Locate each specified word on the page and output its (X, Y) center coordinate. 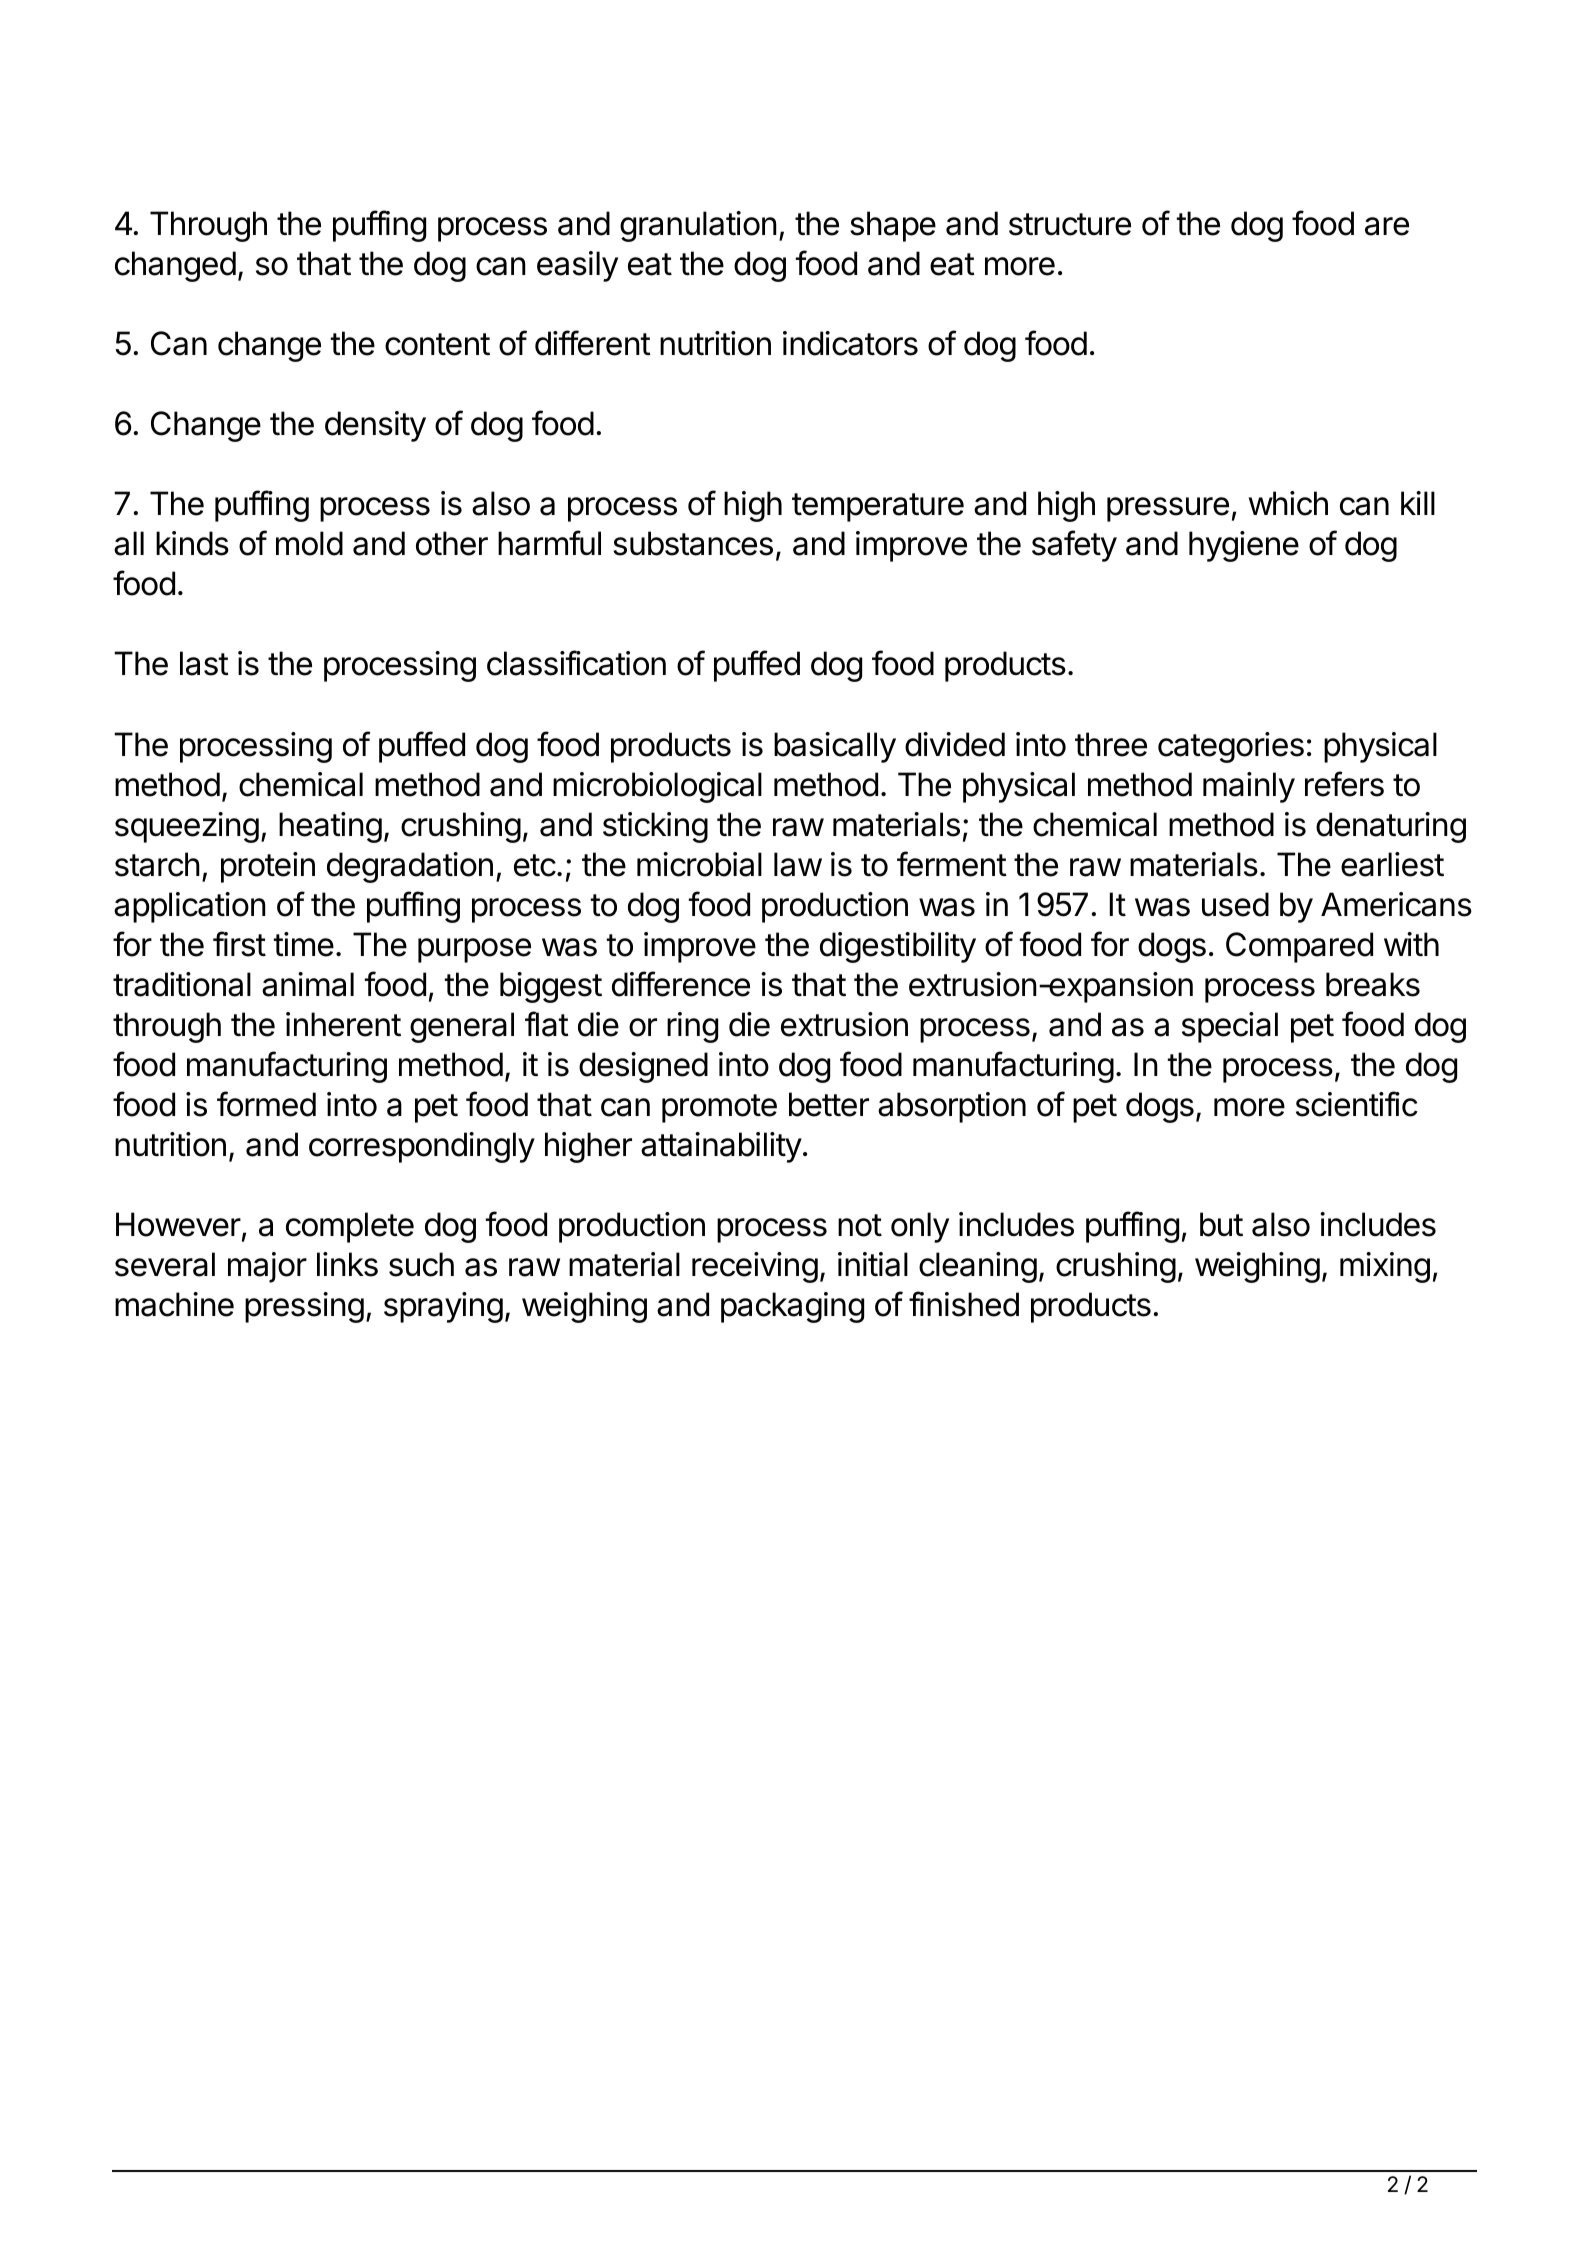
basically (835, 747)
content (437, 344)
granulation (698, 226)
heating (330, 827)
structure (1070, 224)
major (267, 1267)
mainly (1249, 787)
